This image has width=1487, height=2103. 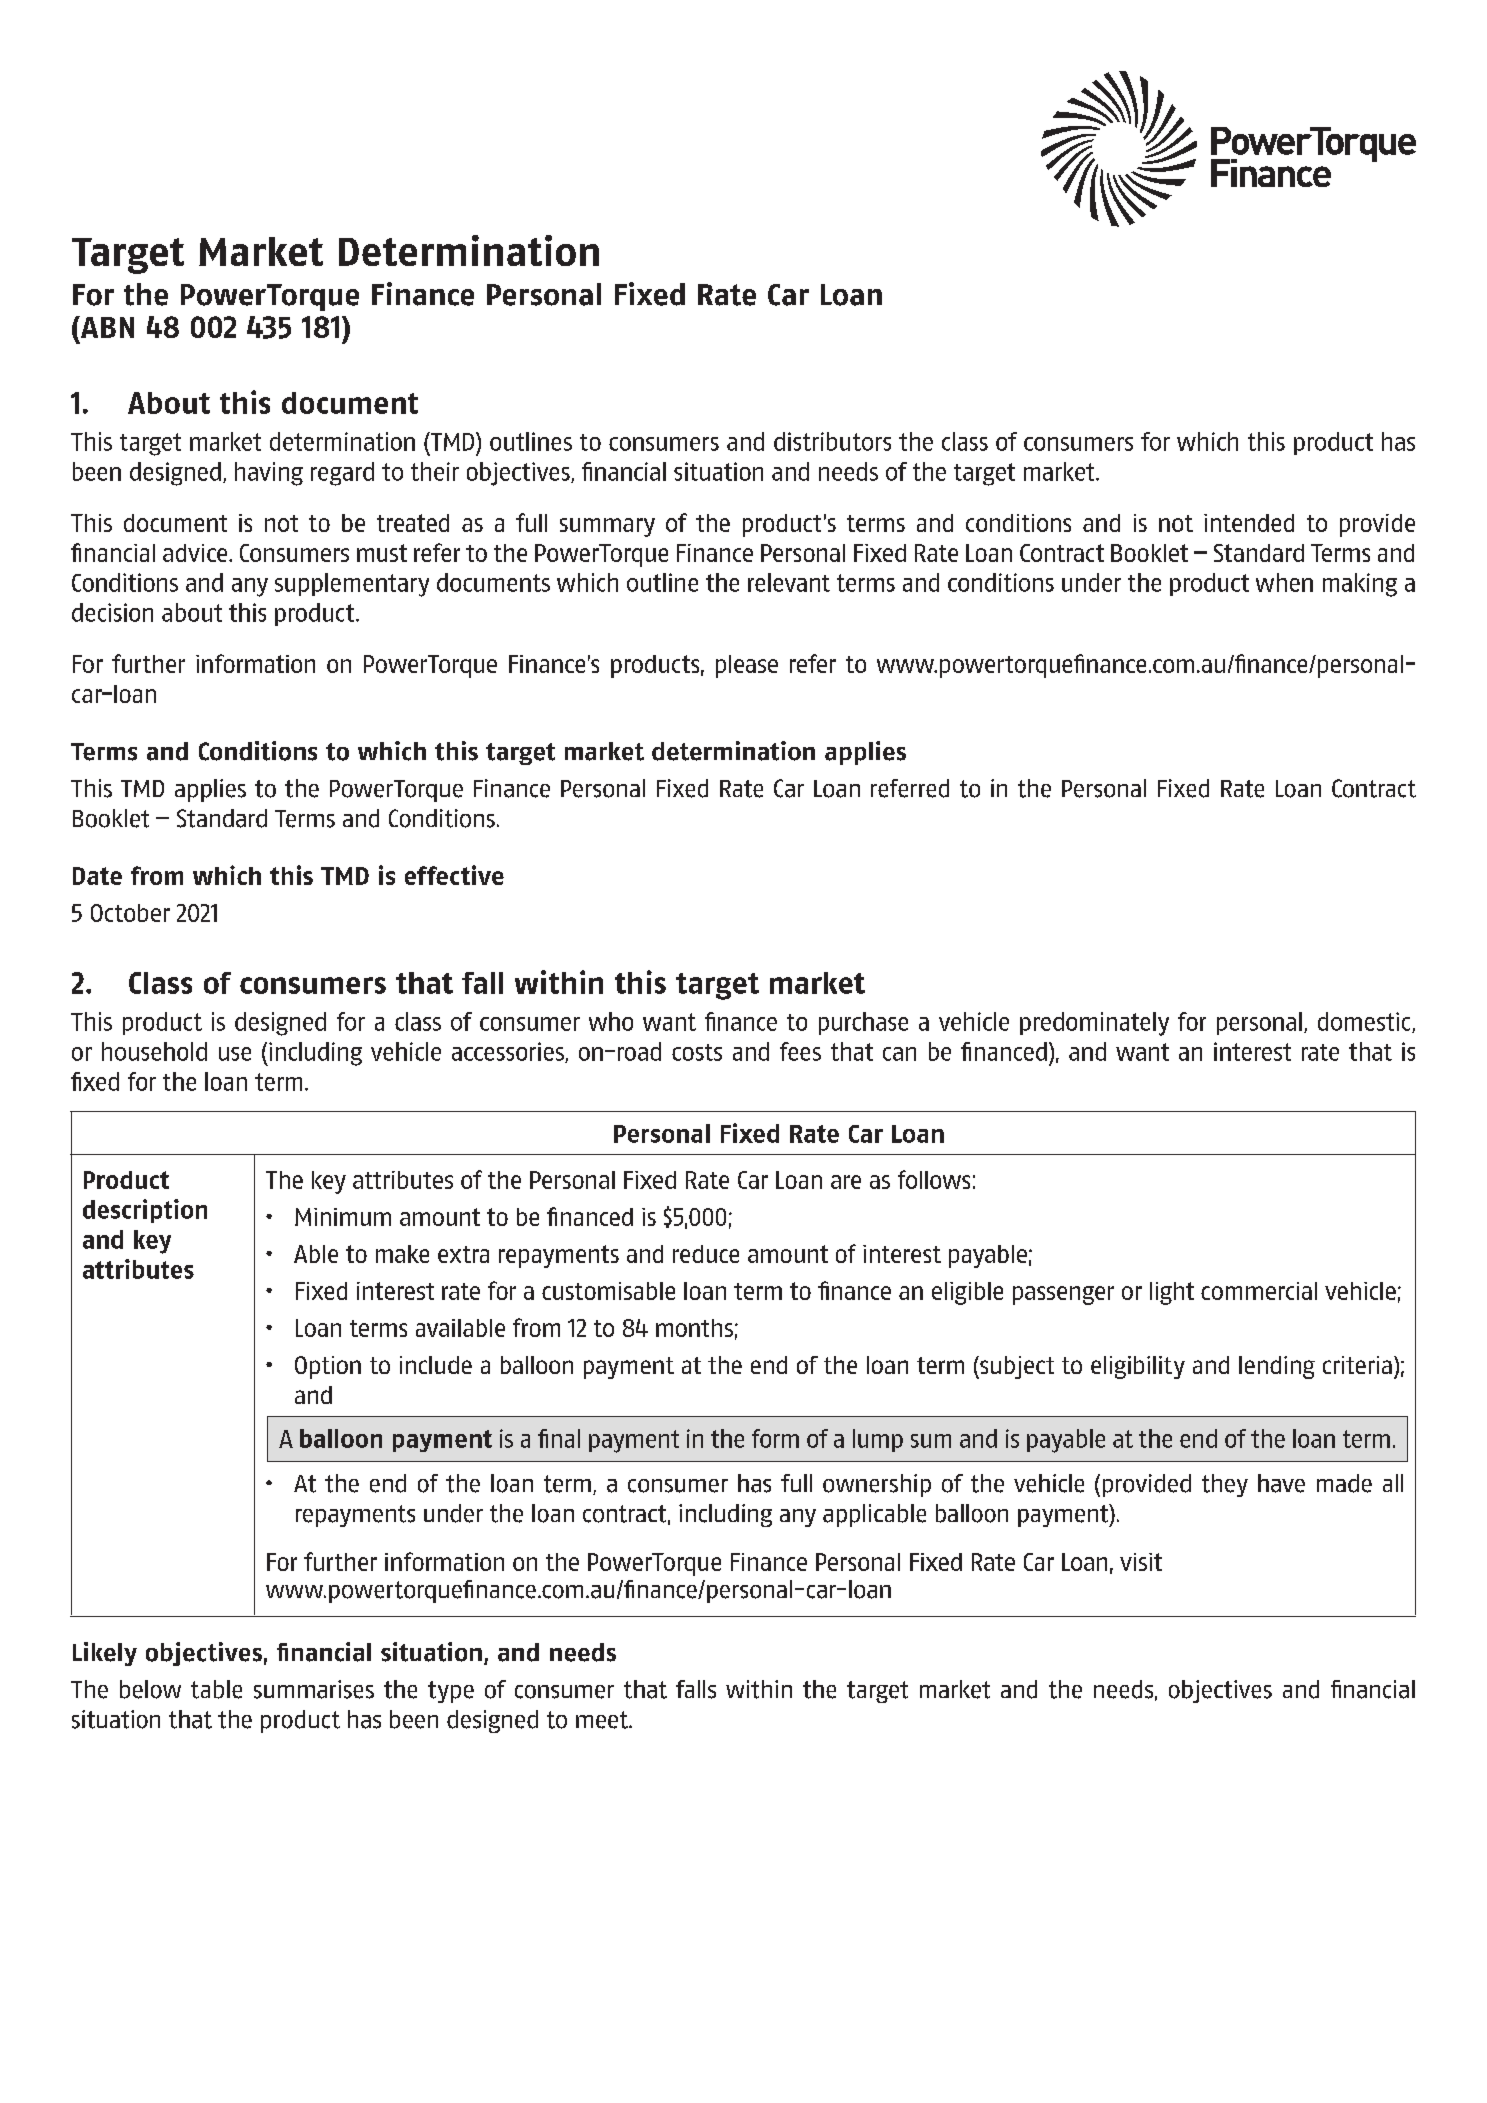 I want to click on costs, so click(x=697, y=1052).
